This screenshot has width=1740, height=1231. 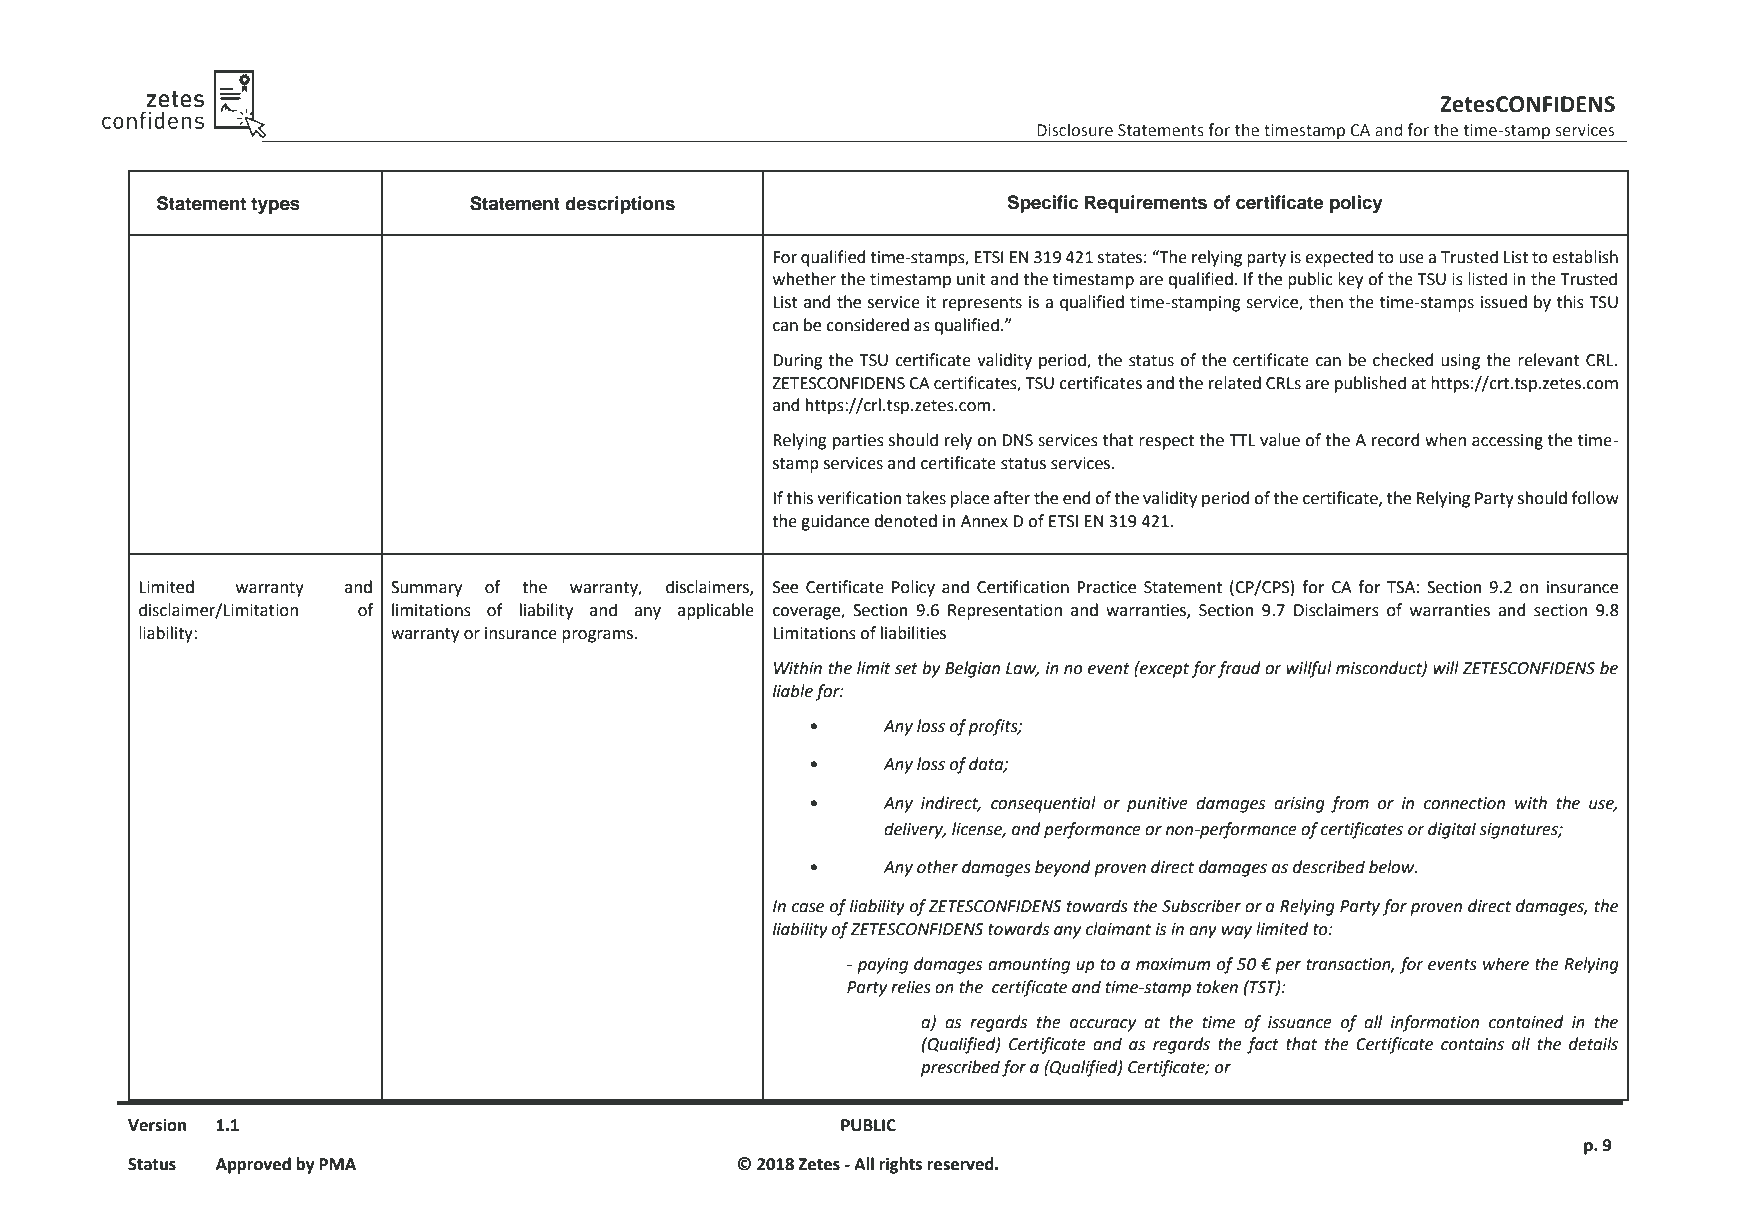 I want to click on when, so click(x=1445, y=440).
